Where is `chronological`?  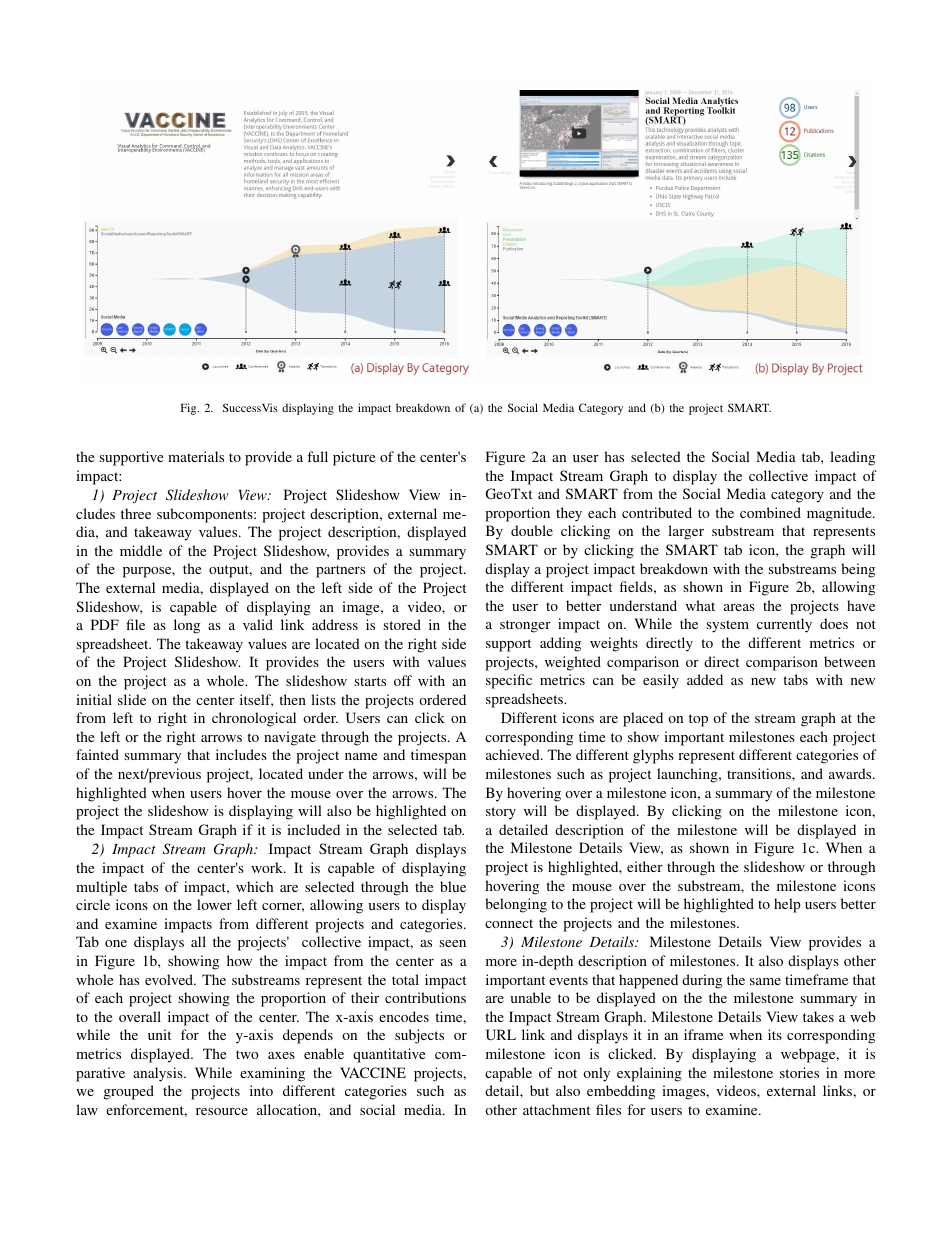
chronological is located at coordinates (254, 719).
